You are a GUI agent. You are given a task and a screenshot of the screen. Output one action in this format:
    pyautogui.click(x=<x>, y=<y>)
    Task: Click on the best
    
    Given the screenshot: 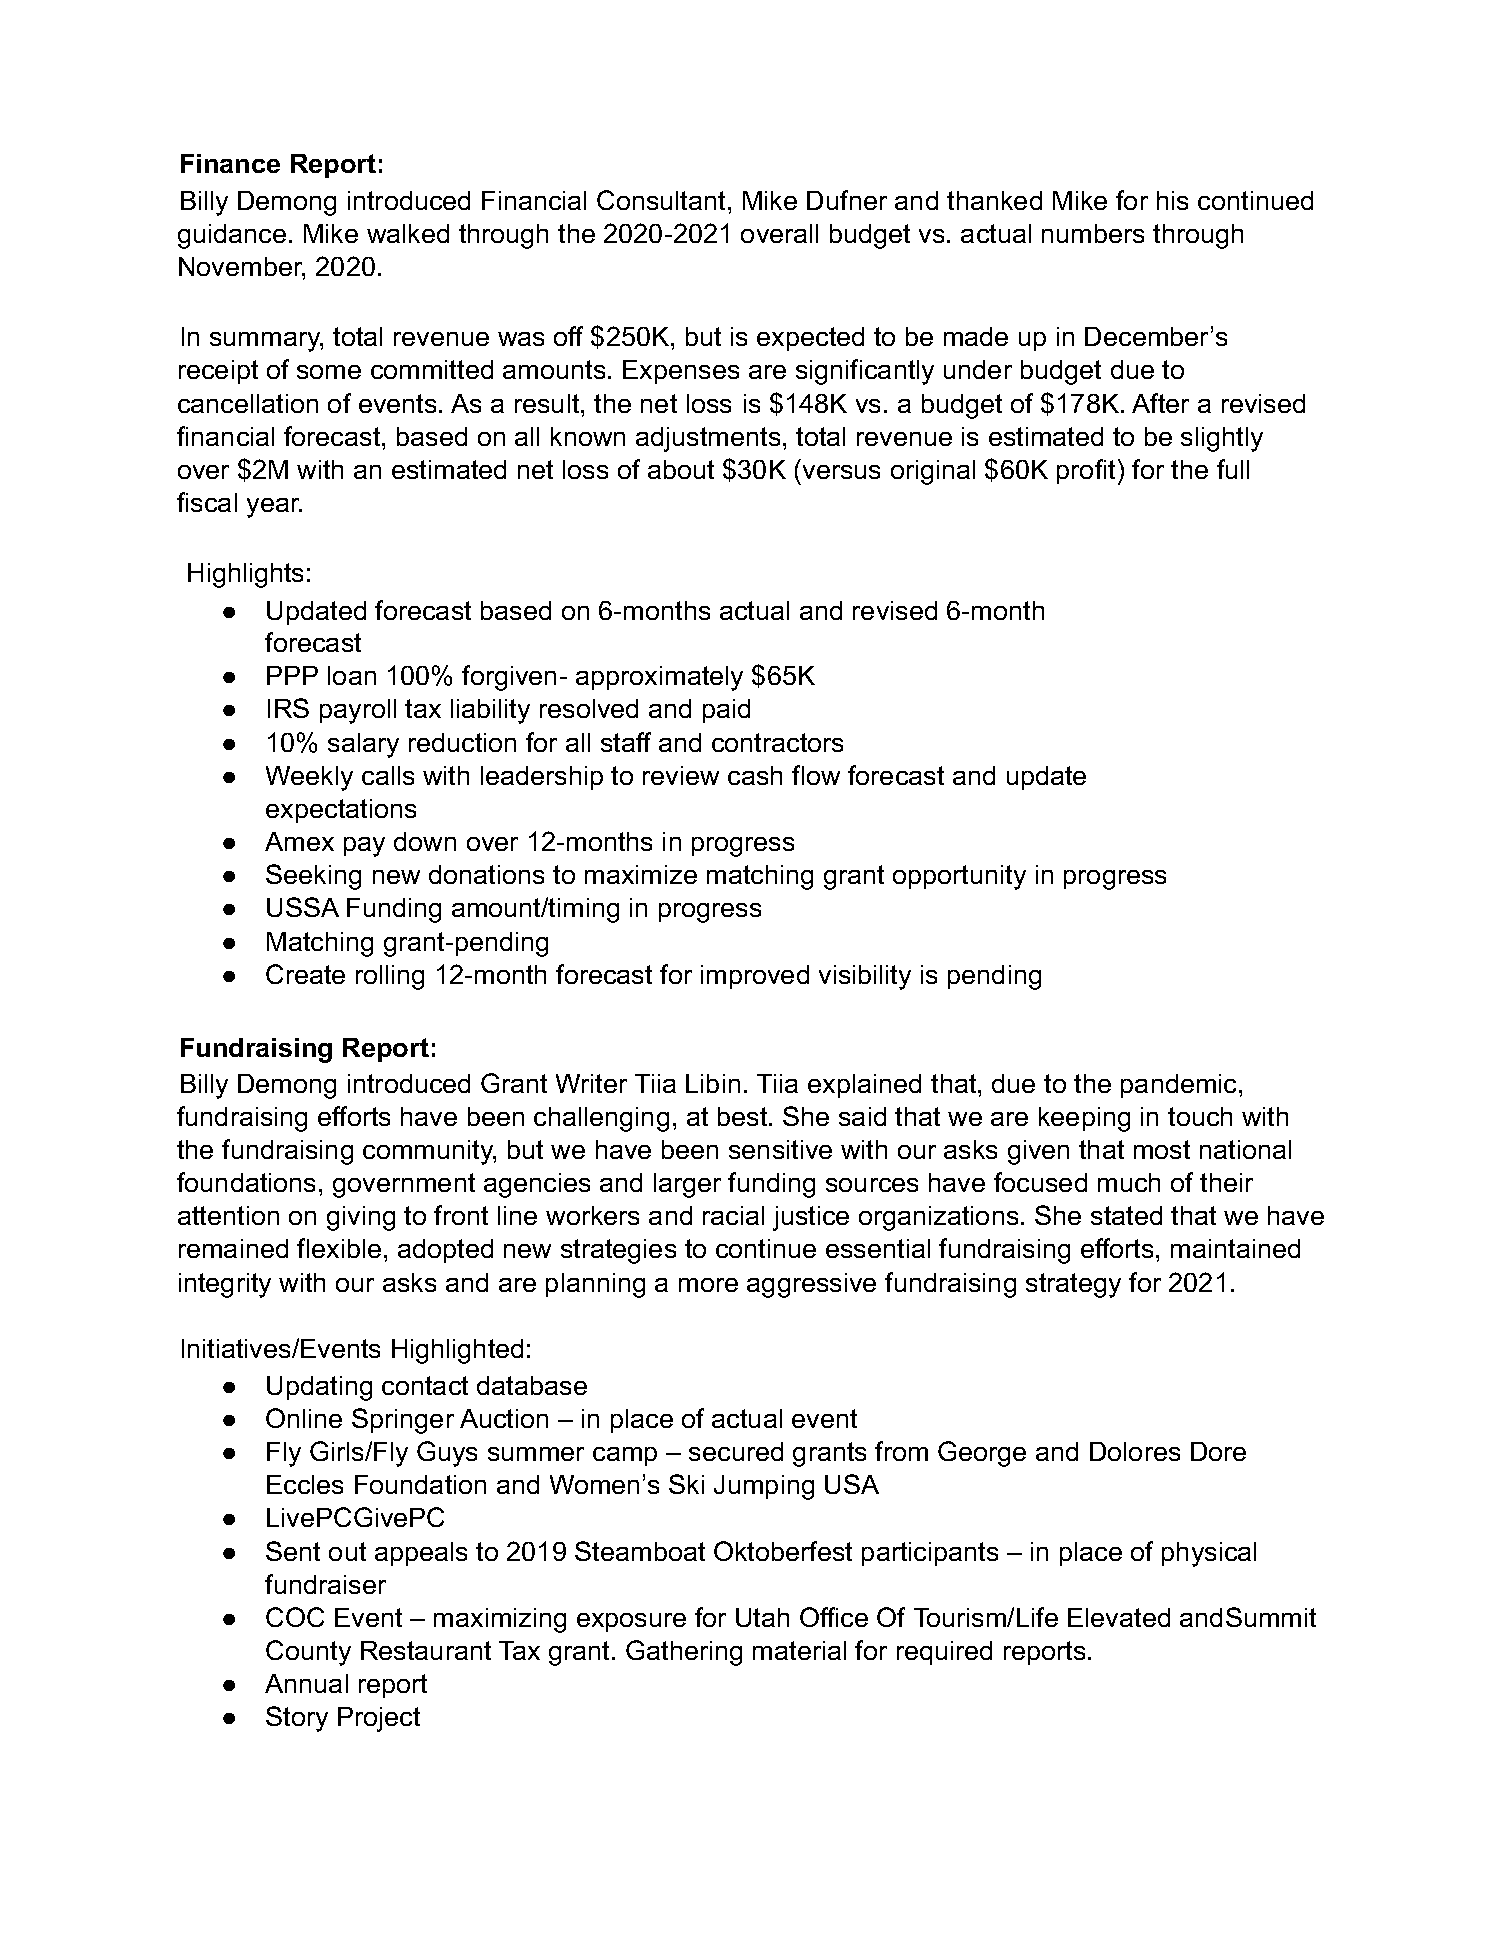 What is the action you would take?
    pyautogui.click(x=744, y=1116)
